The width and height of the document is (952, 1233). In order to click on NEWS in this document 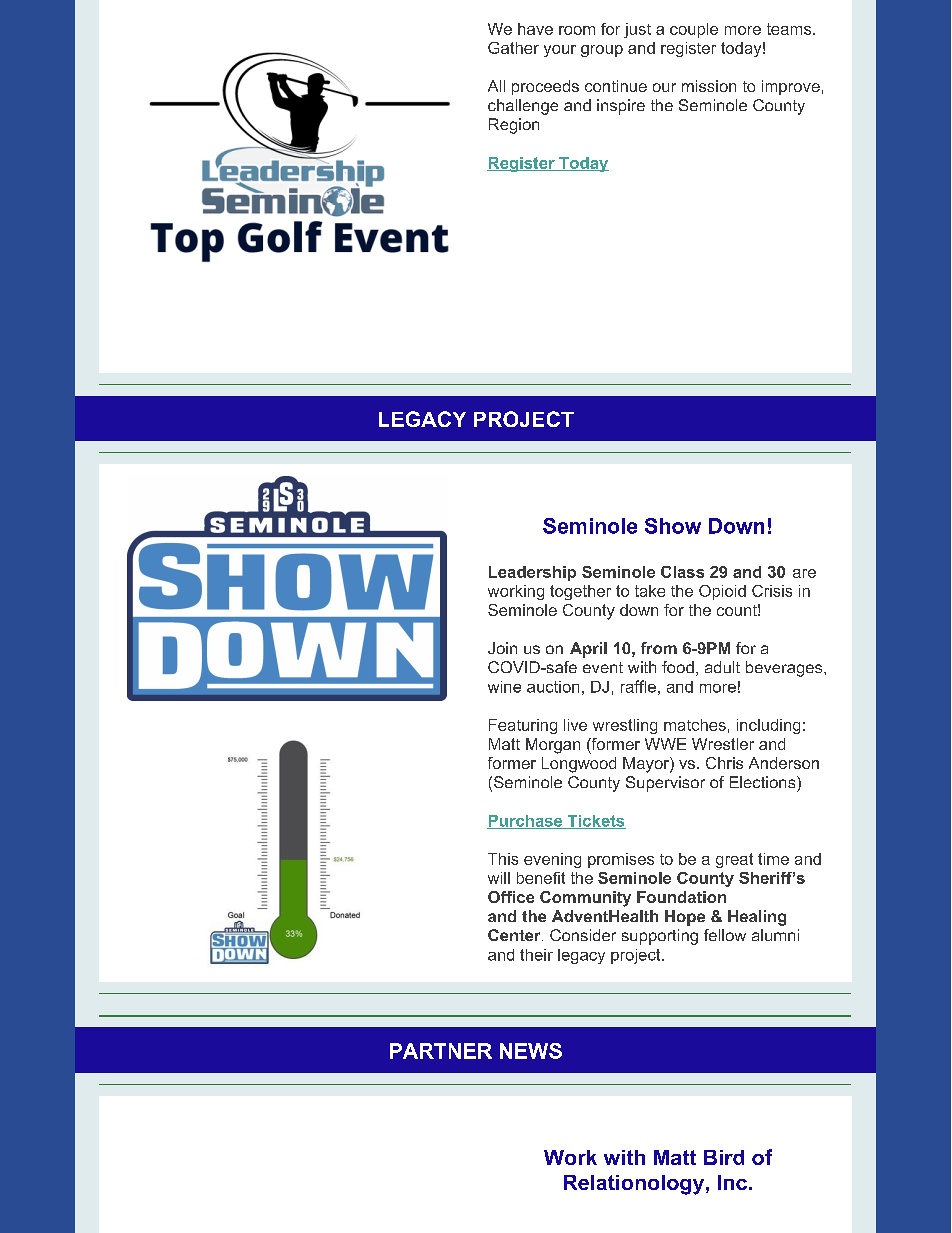, I will do `click(531, 1051)`.
